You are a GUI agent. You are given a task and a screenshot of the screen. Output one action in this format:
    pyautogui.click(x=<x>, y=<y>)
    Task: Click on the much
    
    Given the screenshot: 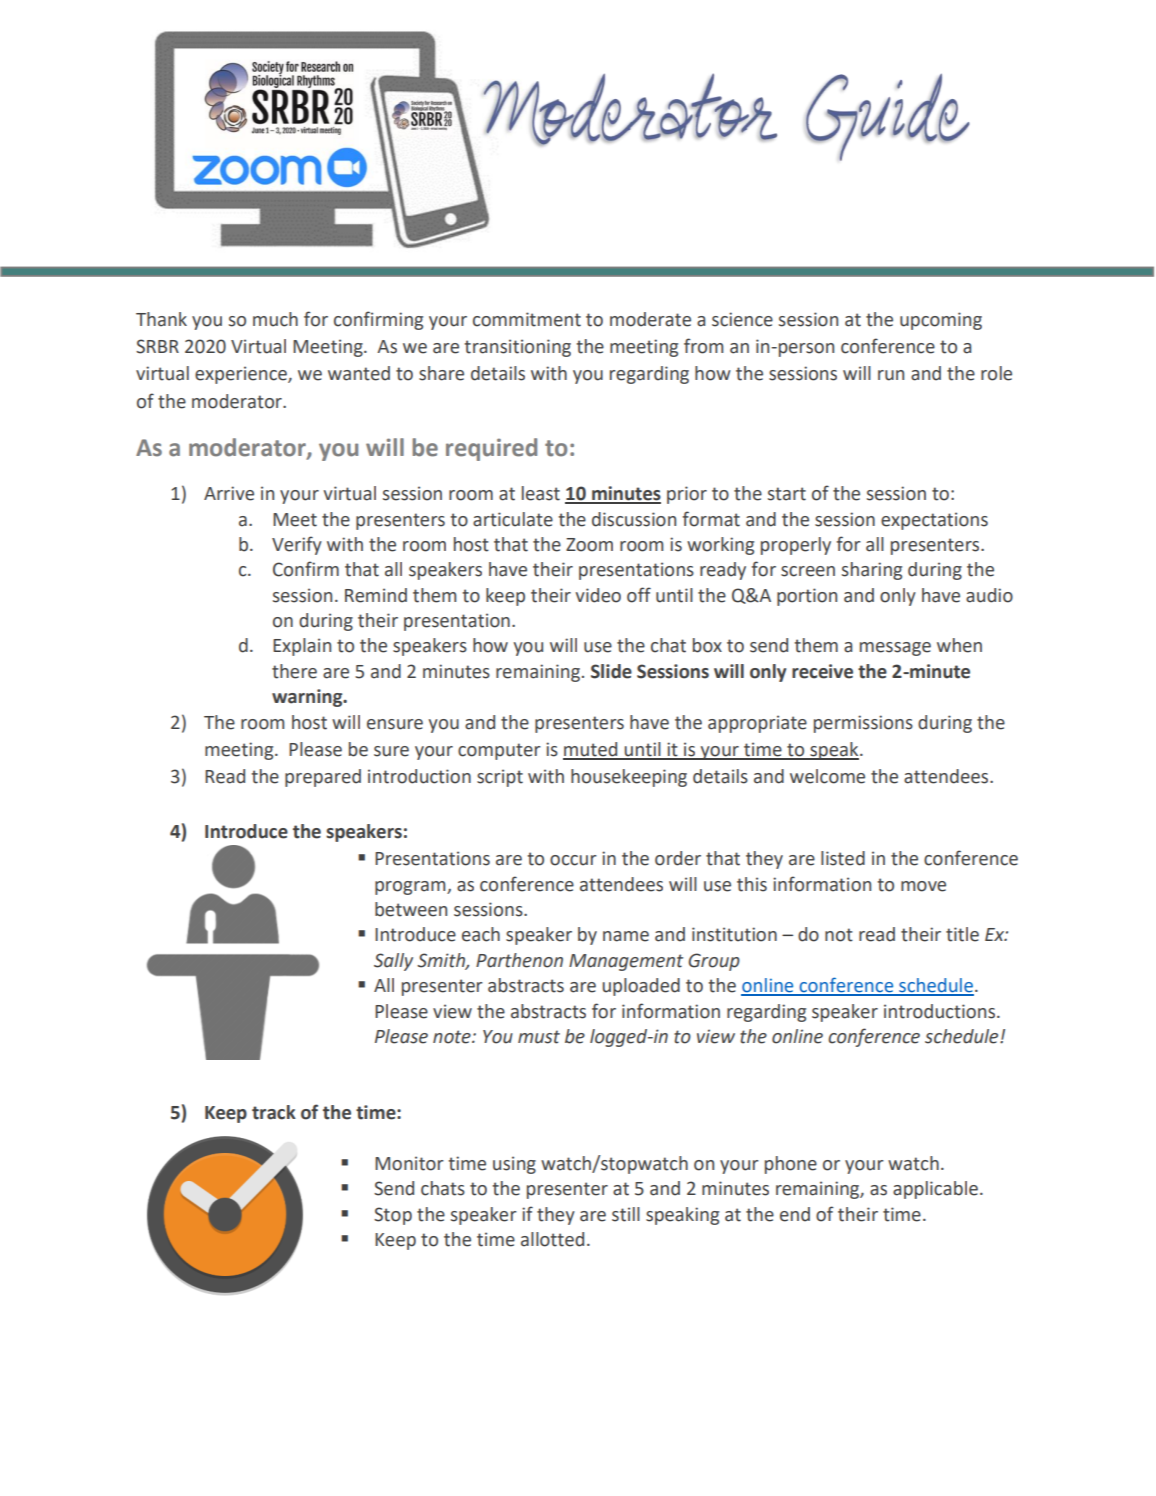 What is the action you would take?
    pyautogui.click(x=275, y=319)
